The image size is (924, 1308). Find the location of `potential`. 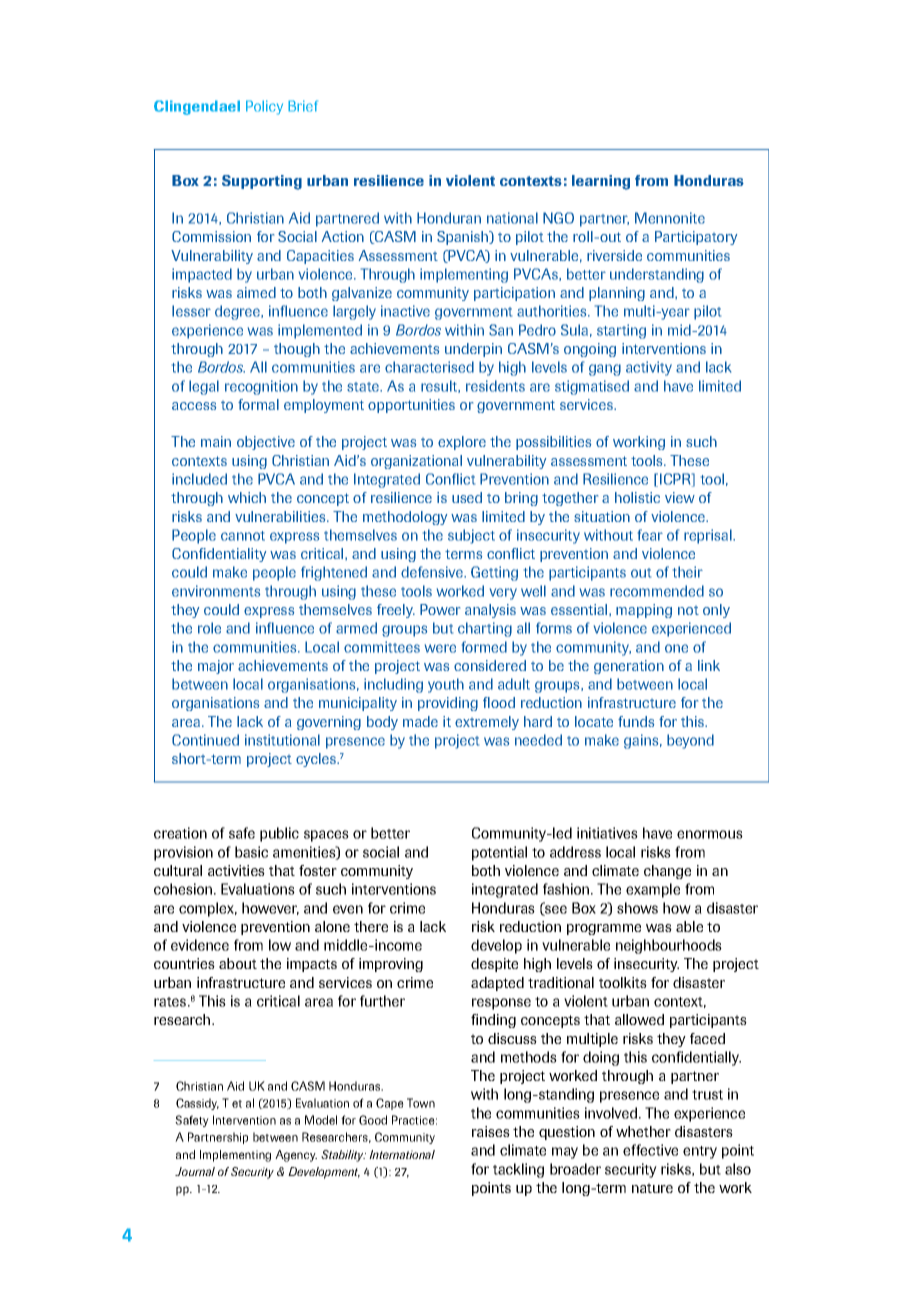

potential is located at coordinates (499, 853).
